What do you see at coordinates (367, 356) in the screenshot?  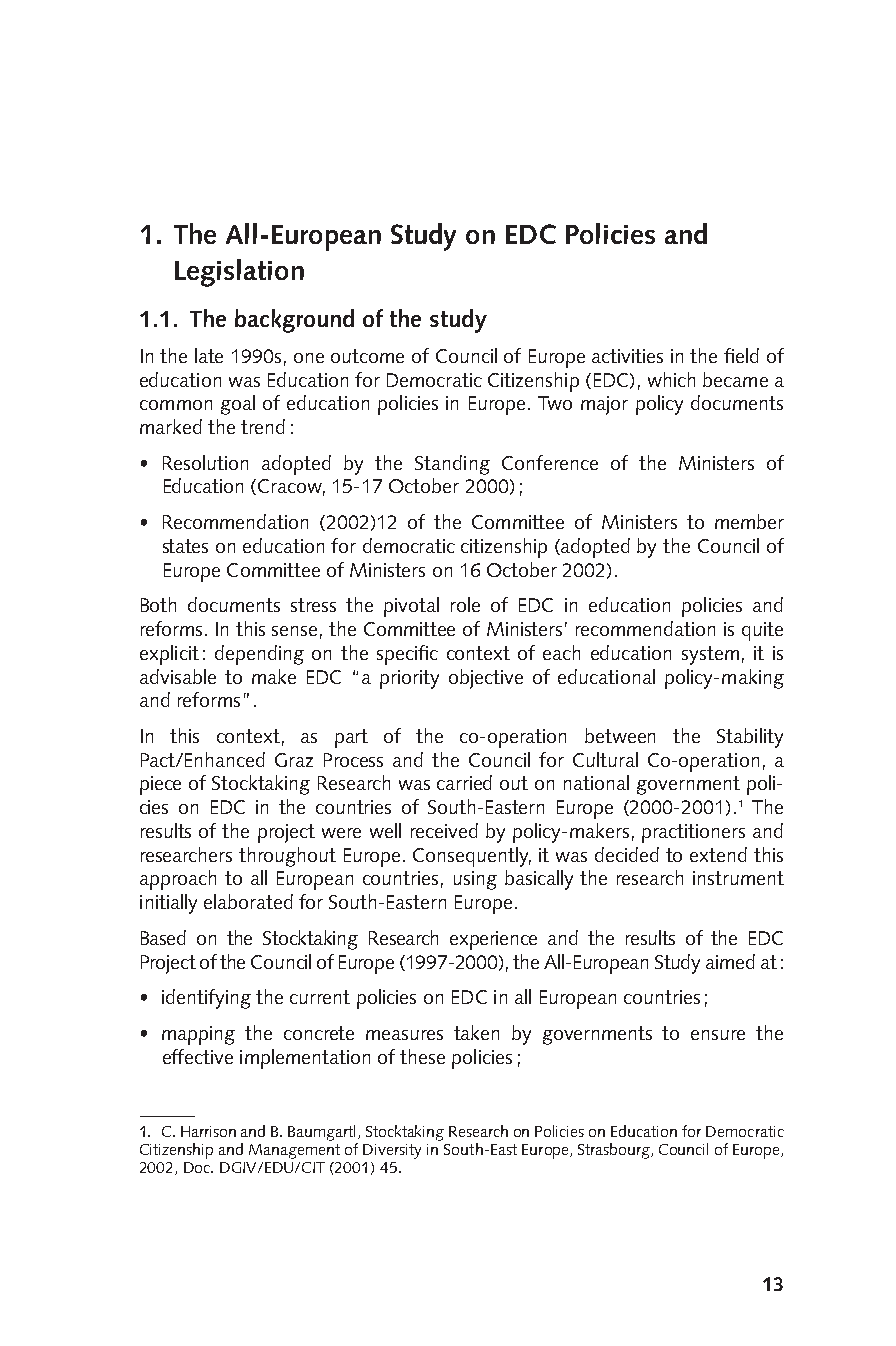 I see `outcome` at bounding box center [367, 356].
